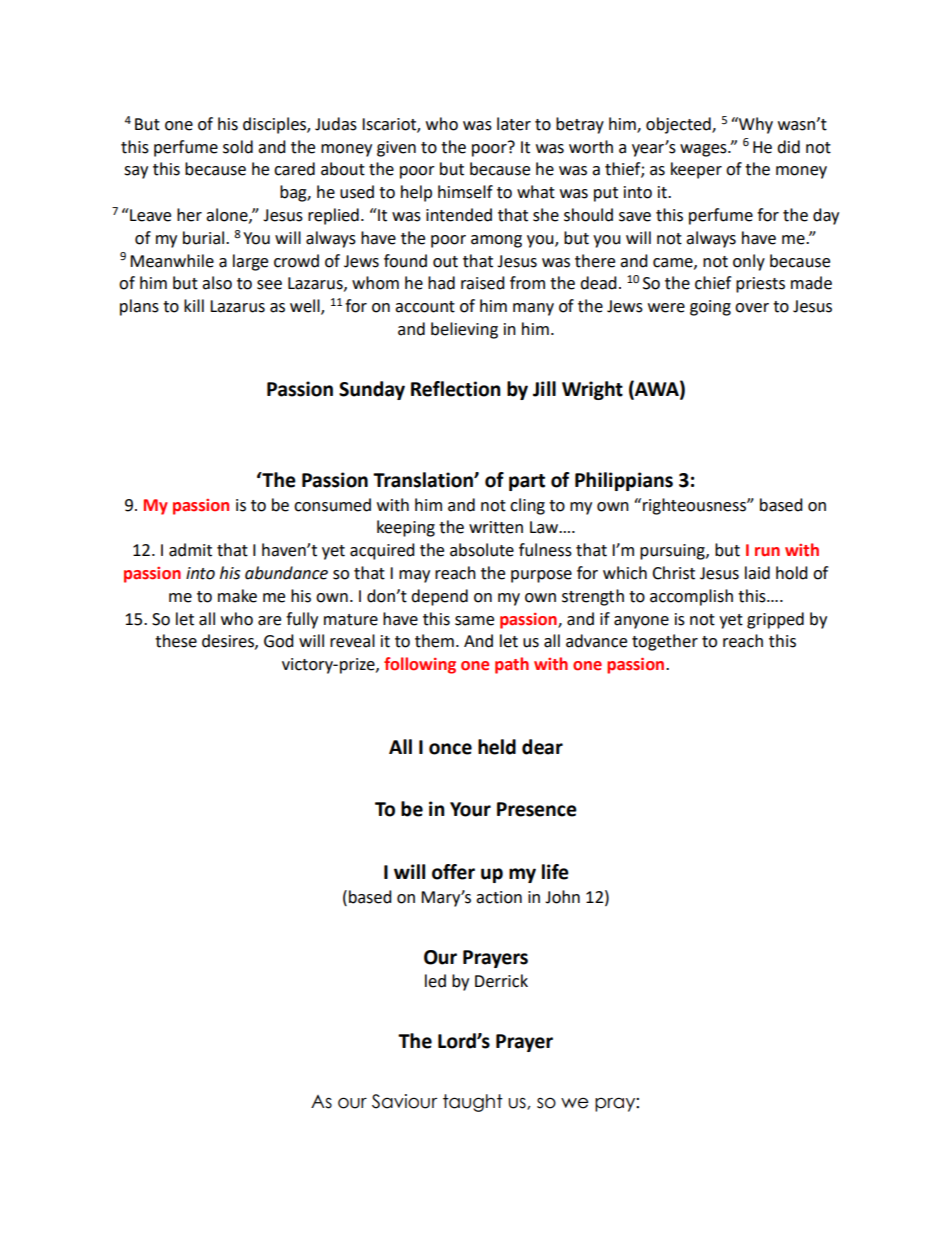 This document has height=1233, width=952. What do you see at coordinates (190, 550) in the document?
I see `admit` at bounding box center [190, 550].
